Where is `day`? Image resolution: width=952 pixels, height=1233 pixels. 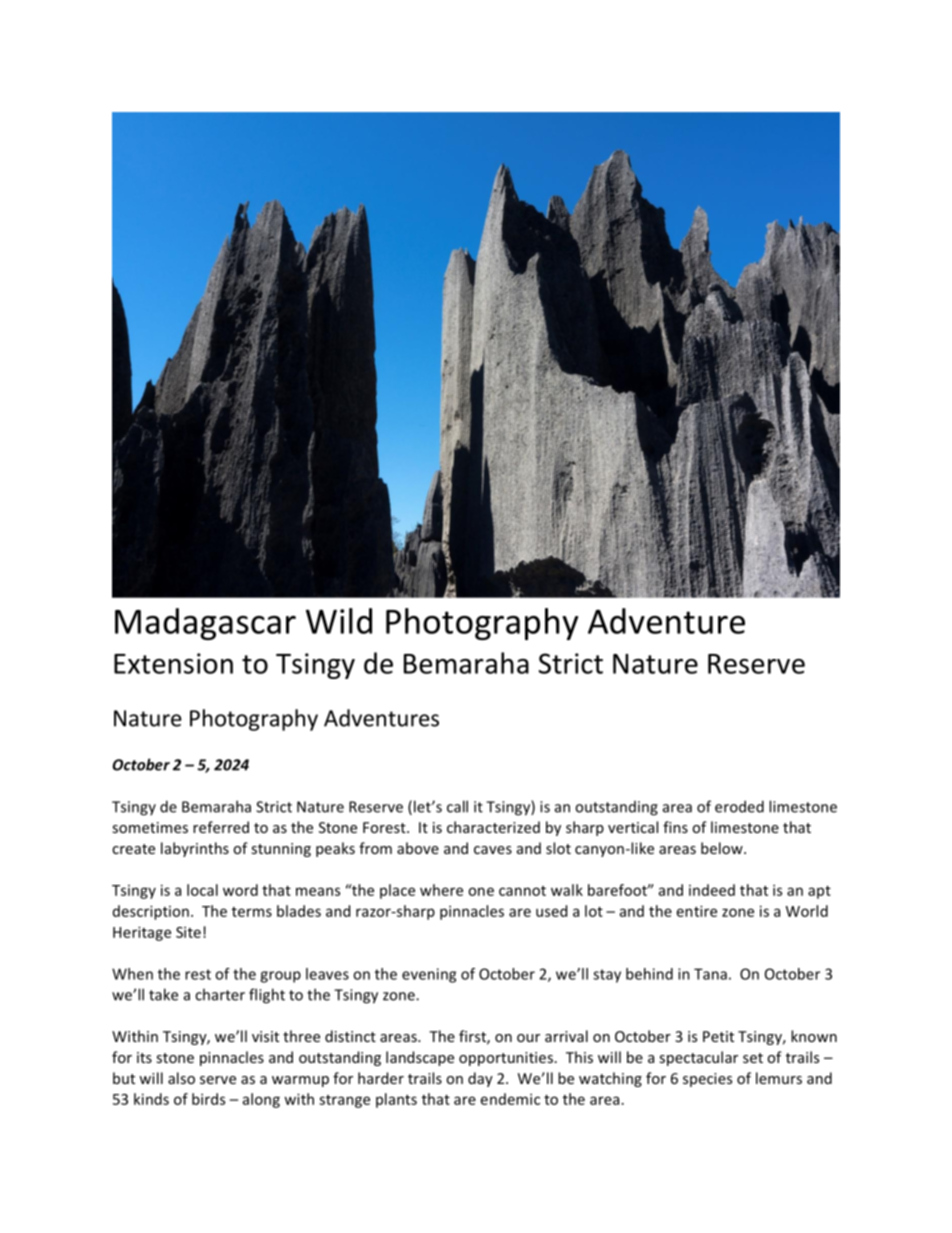
day is located at coordinates (480, 1079).
